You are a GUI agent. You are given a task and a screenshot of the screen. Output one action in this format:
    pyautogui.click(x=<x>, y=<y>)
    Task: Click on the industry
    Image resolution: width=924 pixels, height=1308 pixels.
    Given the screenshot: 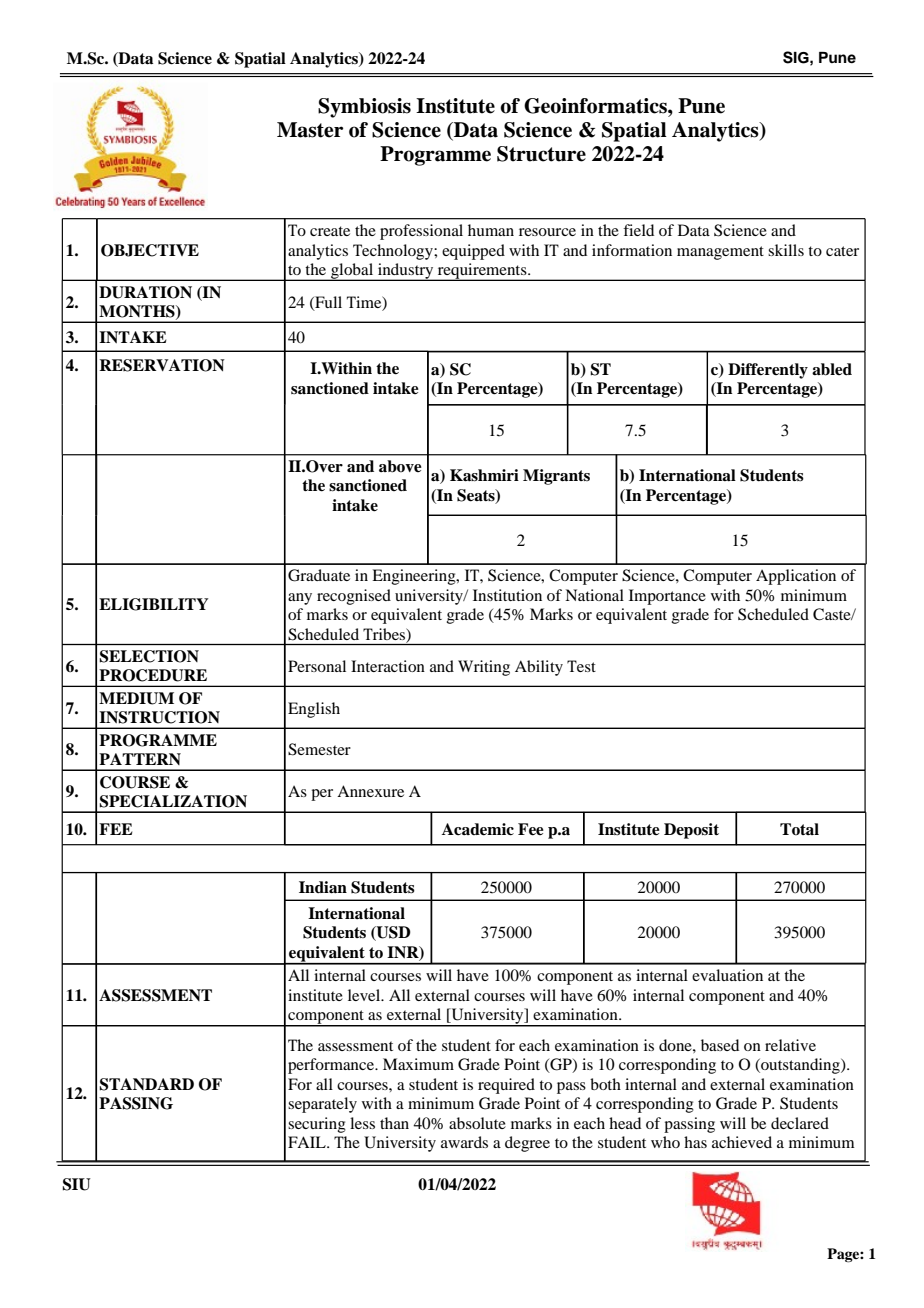 What is the action you would take?
    pyautogui.click(x=406, y=272)
